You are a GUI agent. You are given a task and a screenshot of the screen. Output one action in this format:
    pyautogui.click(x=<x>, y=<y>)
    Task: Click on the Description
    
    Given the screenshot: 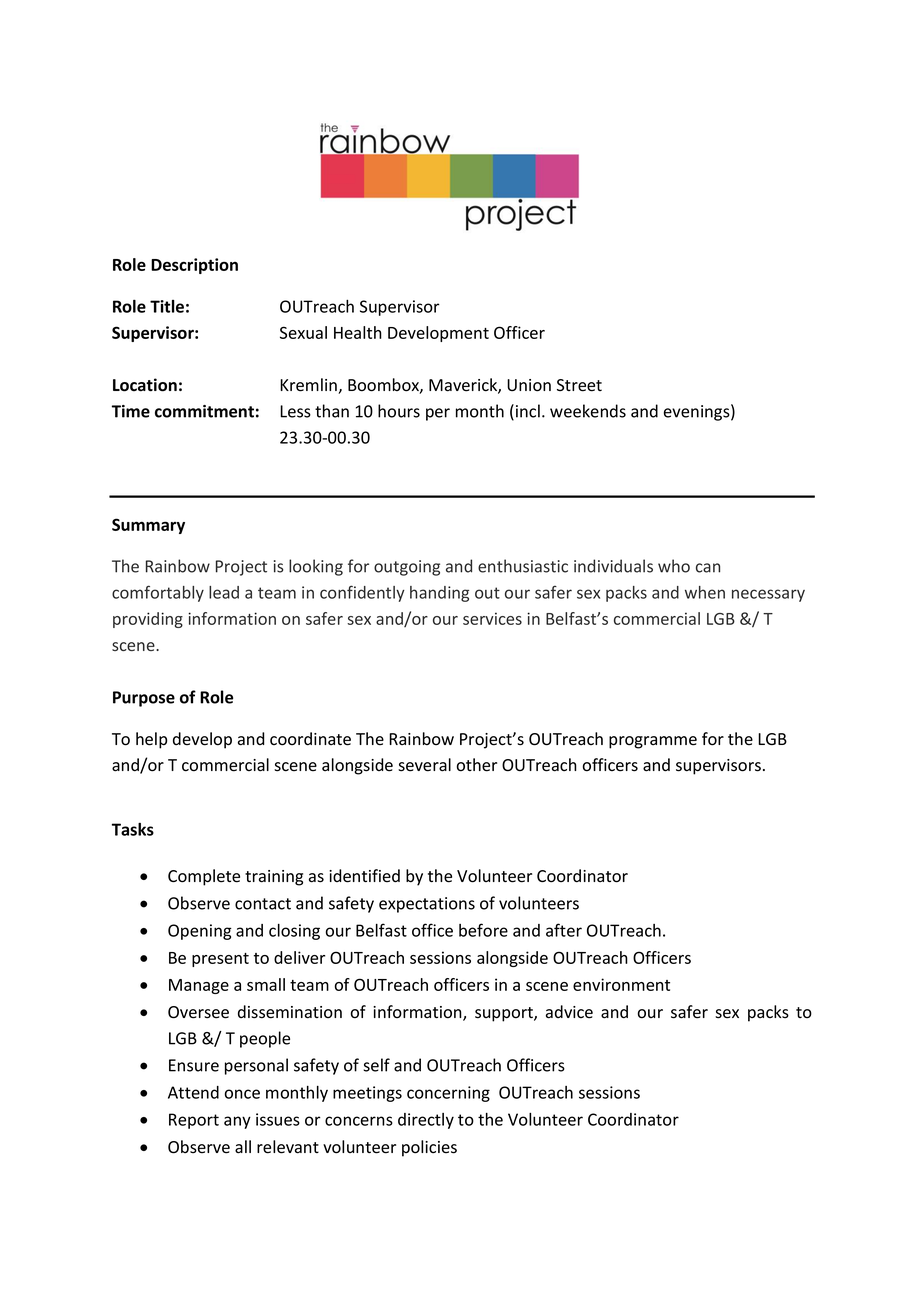 What is the action you would take?
    pyautogui.click(x=194, y=266)
